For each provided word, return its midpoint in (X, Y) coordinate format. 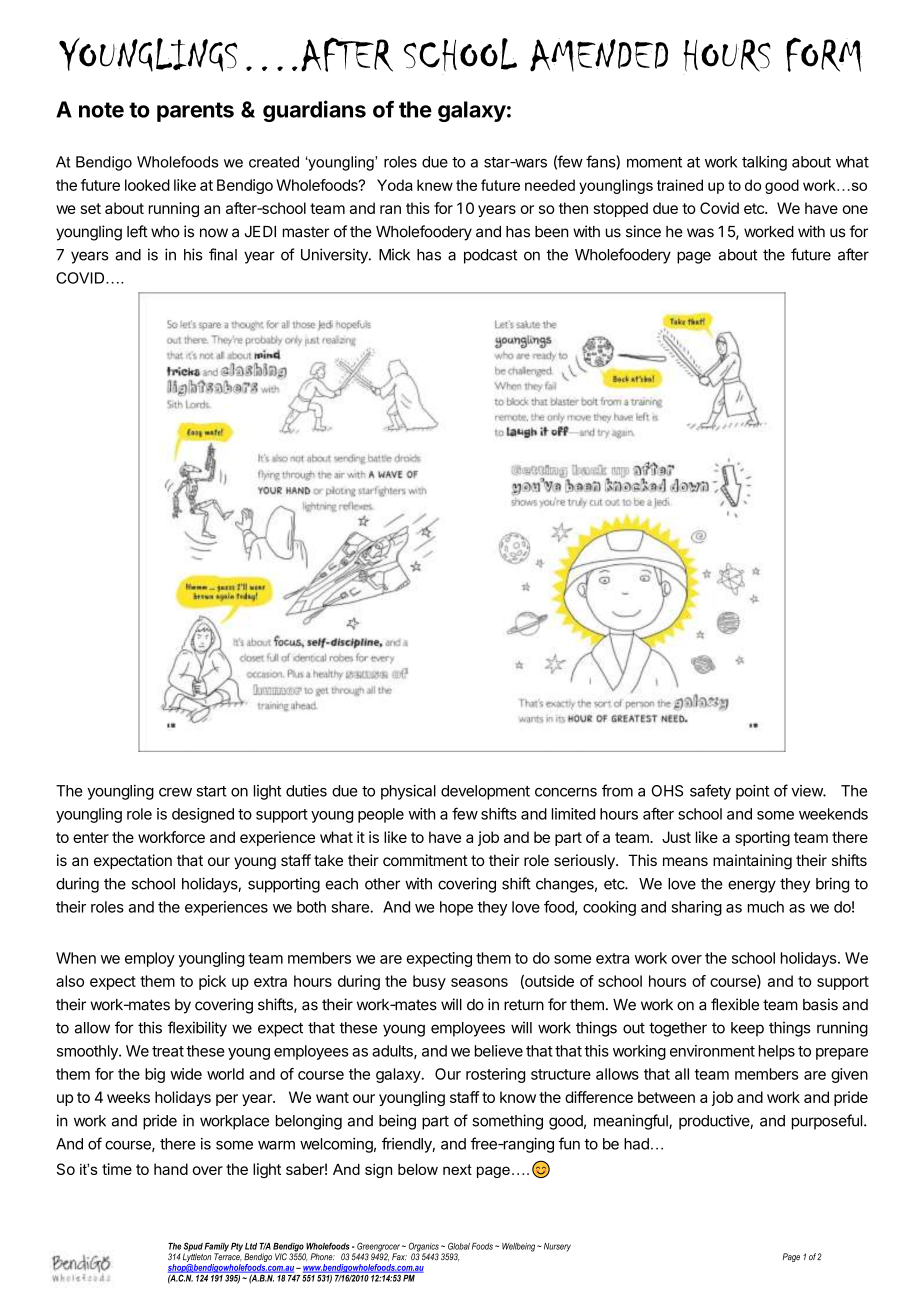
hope (456, 908)
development (485, 792)
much (766, 907)
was (700, 233)
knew (435, 185)
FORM (824, 54)
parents (195, 112)
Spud (193, 1248)
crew (175, 792)
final (223, 254)
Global (459, 1246)
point (752, 792)
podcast (491, 256)
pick (212, 982)
